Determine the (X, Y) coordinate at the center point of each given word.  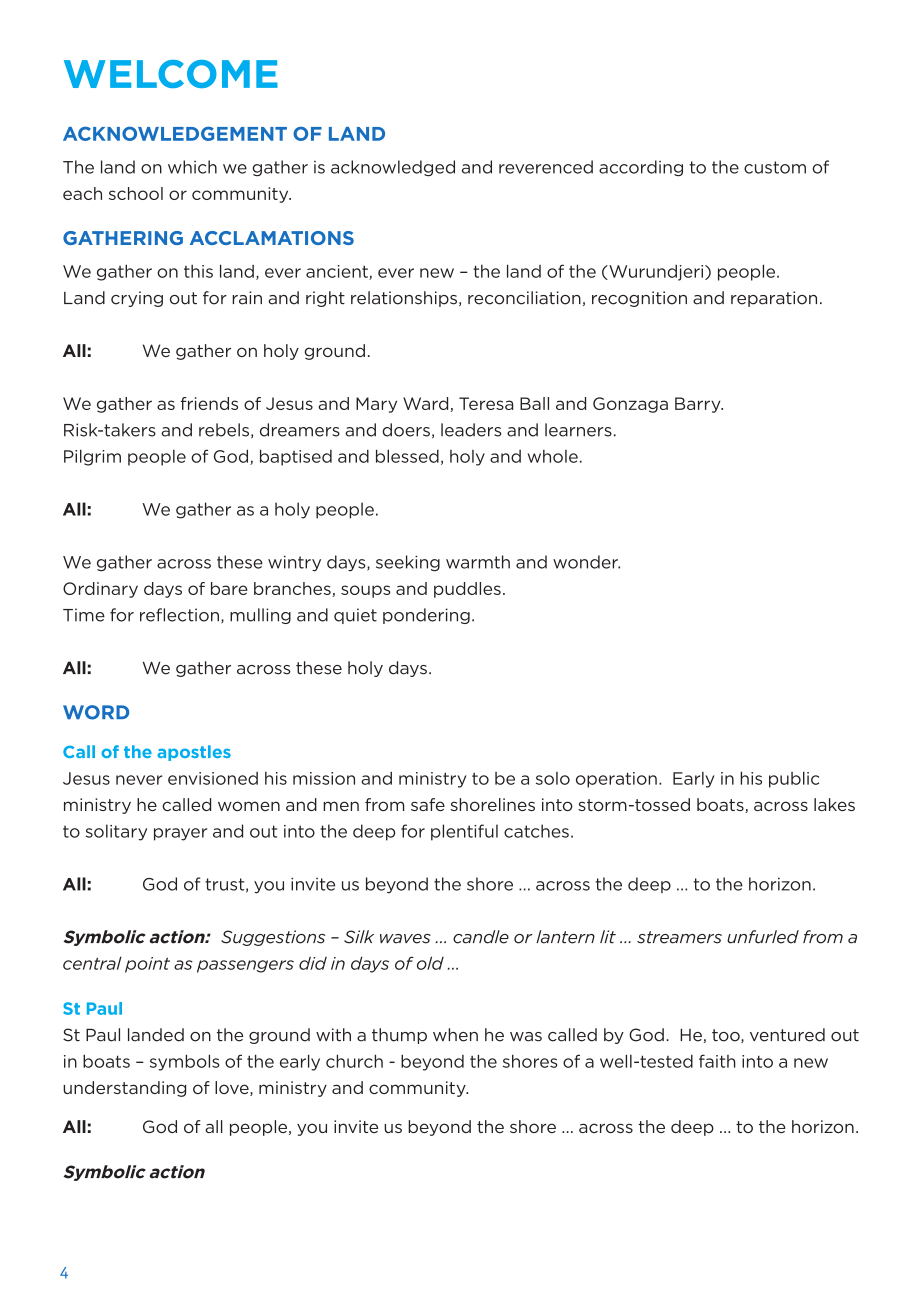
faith (717, 1061)
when (455, 1035)
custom (775, 167)
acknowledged (393, 168)
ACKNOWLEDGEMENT (175, 133)
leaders (471, 430)
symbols (184, 1062)
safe (428, 804)
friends (209, 403)
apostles (194, 753)
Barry (699, 405)
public (794, 779)
